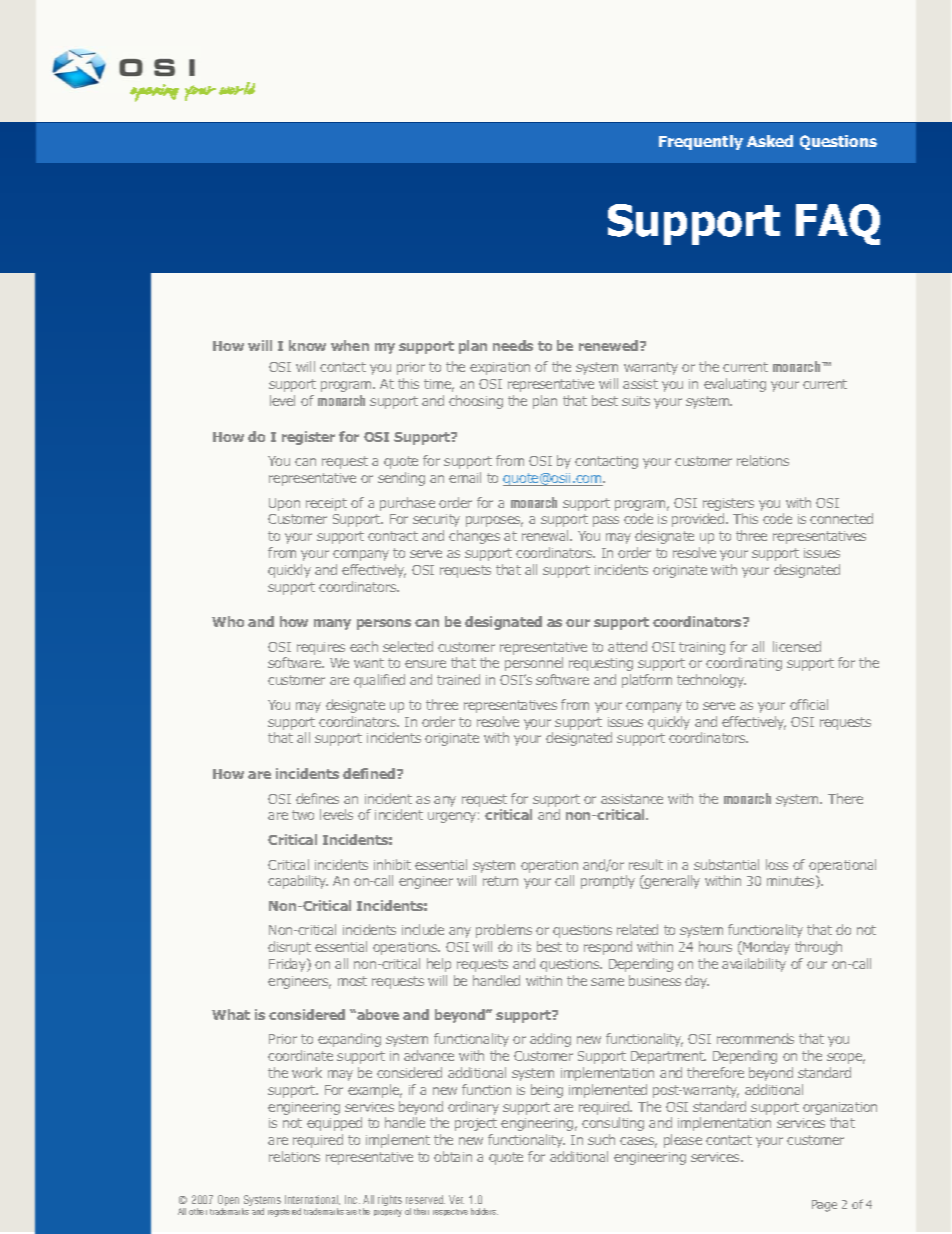 This document has height=1234, width=952. What do you see at coordinates (321, 648) in the document?
I see `requires` at bounding box center [321, 648].
